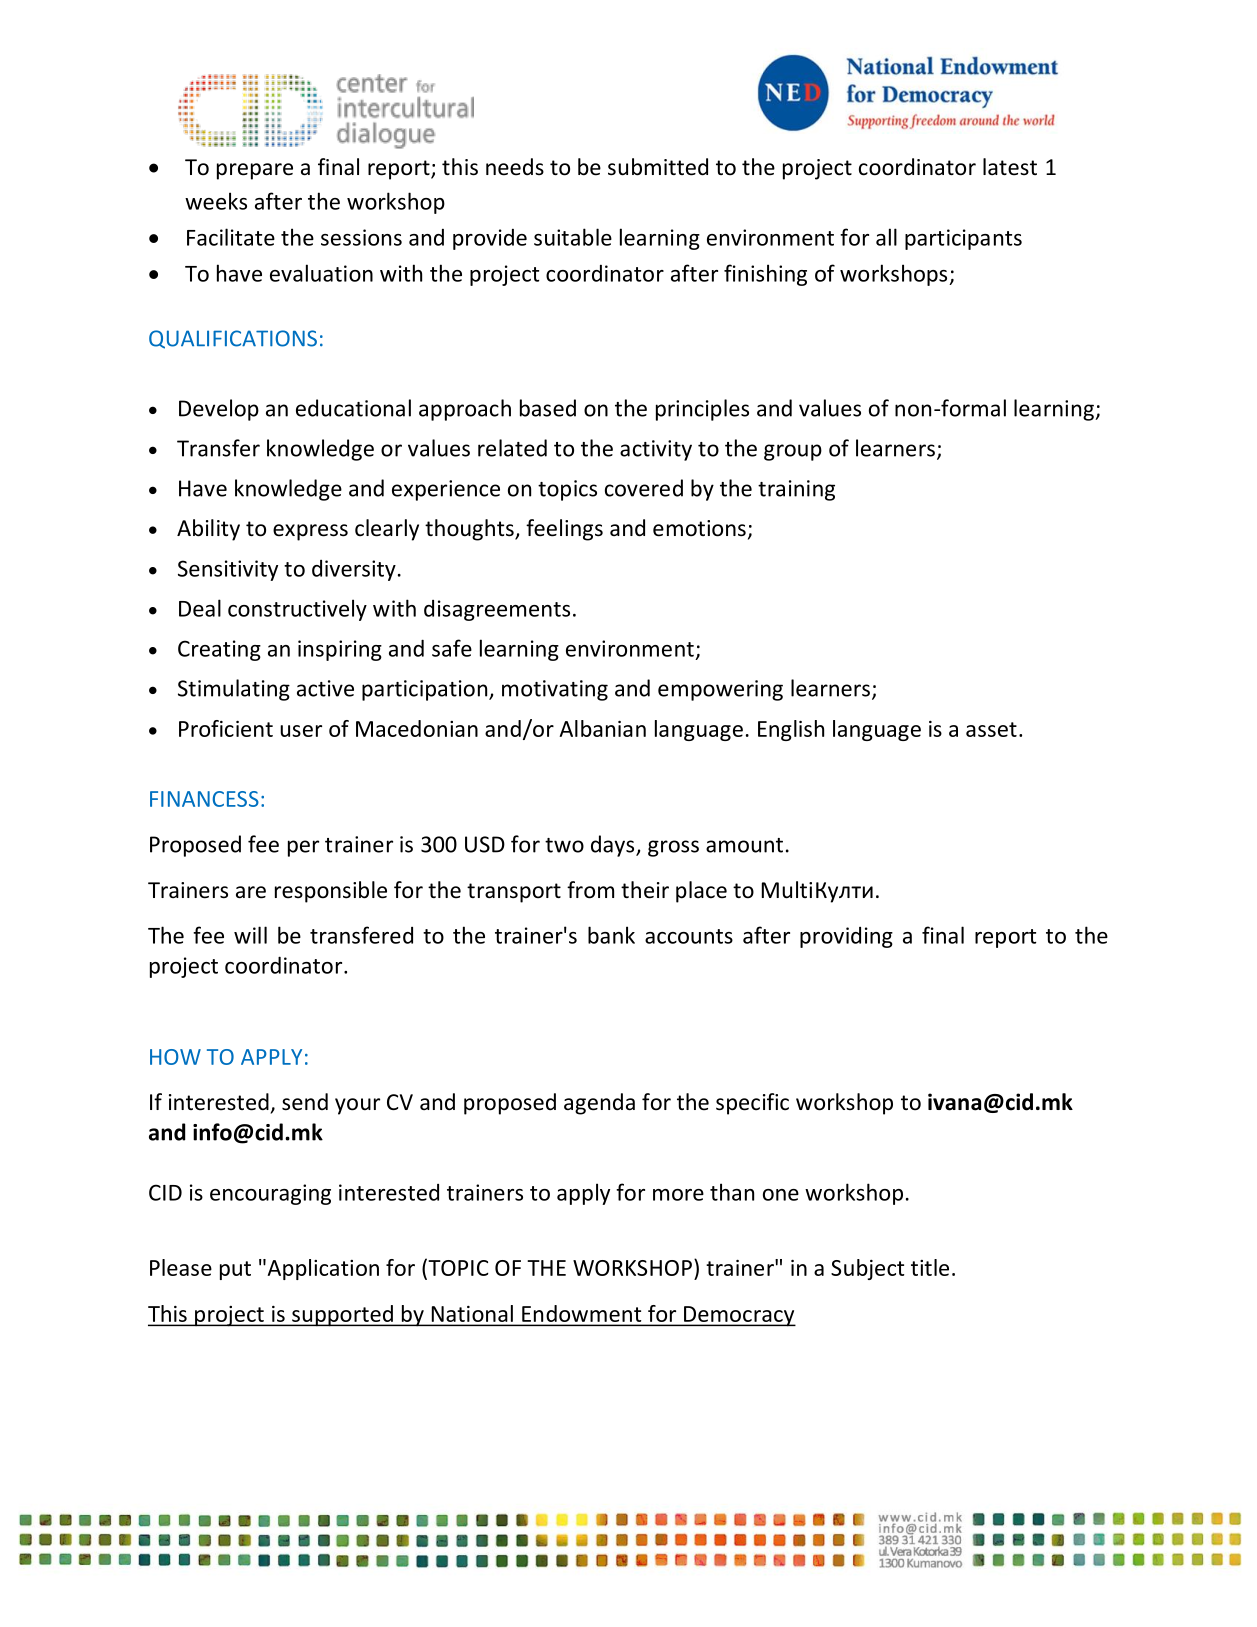  I want to click on will, so click(250, 935).
